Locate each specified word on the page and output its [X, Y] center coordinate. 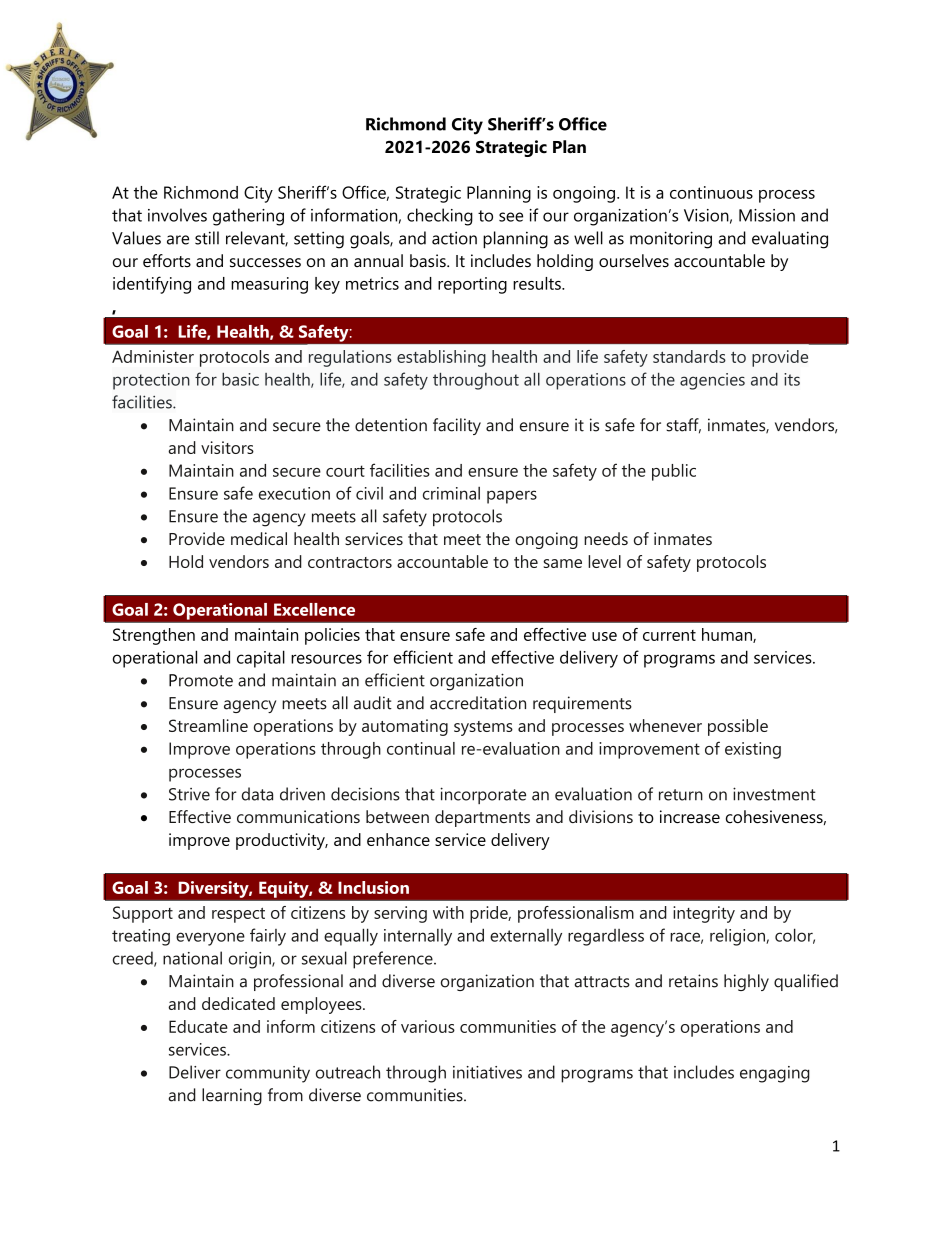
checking [440, 217]
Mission [767, 215]
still [207, 238]
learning [232, 1096]
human [728, 635]
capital [261, 659]
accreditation [478, 703]
